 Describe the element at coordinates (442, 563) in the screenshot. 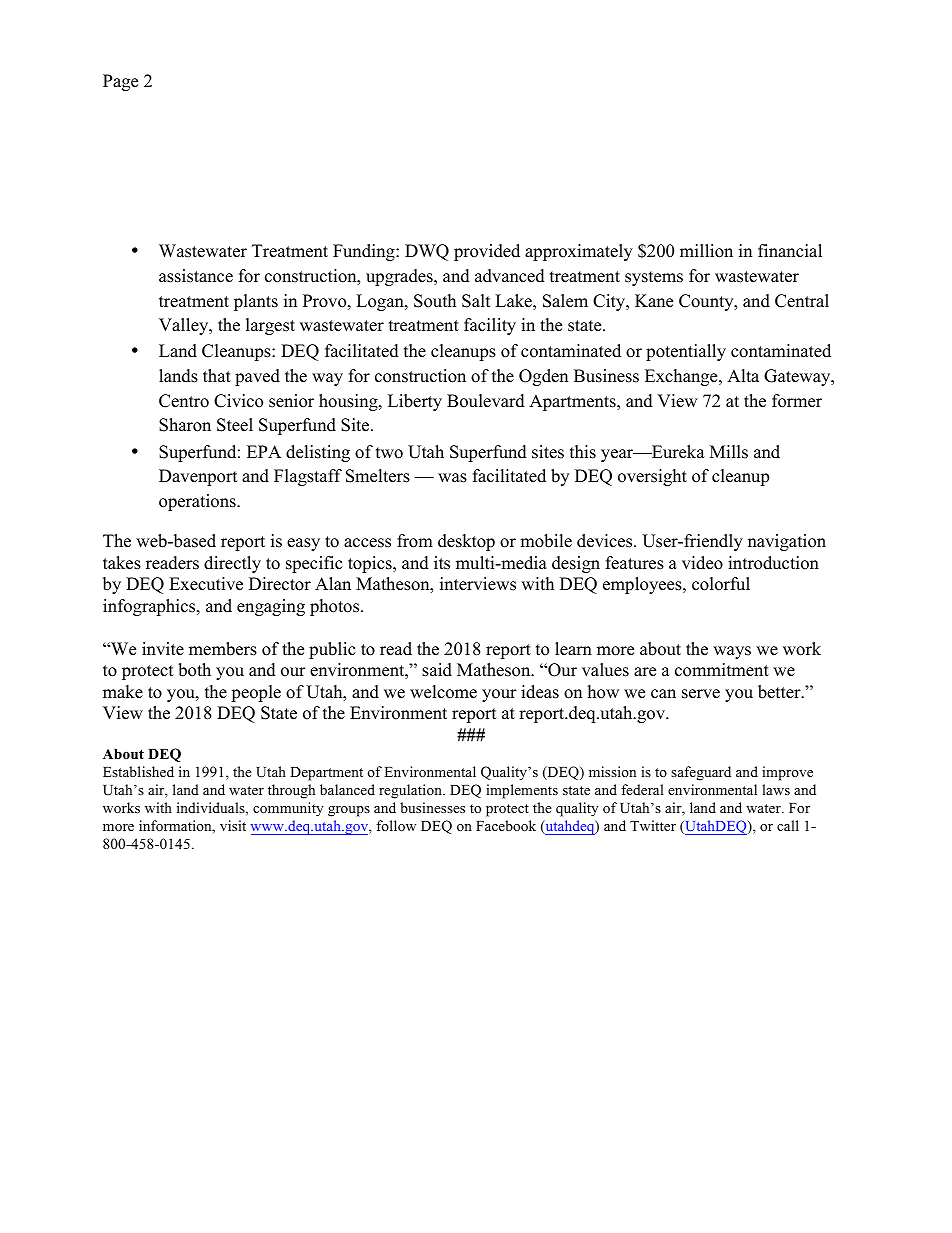

I see `its` at that location.
